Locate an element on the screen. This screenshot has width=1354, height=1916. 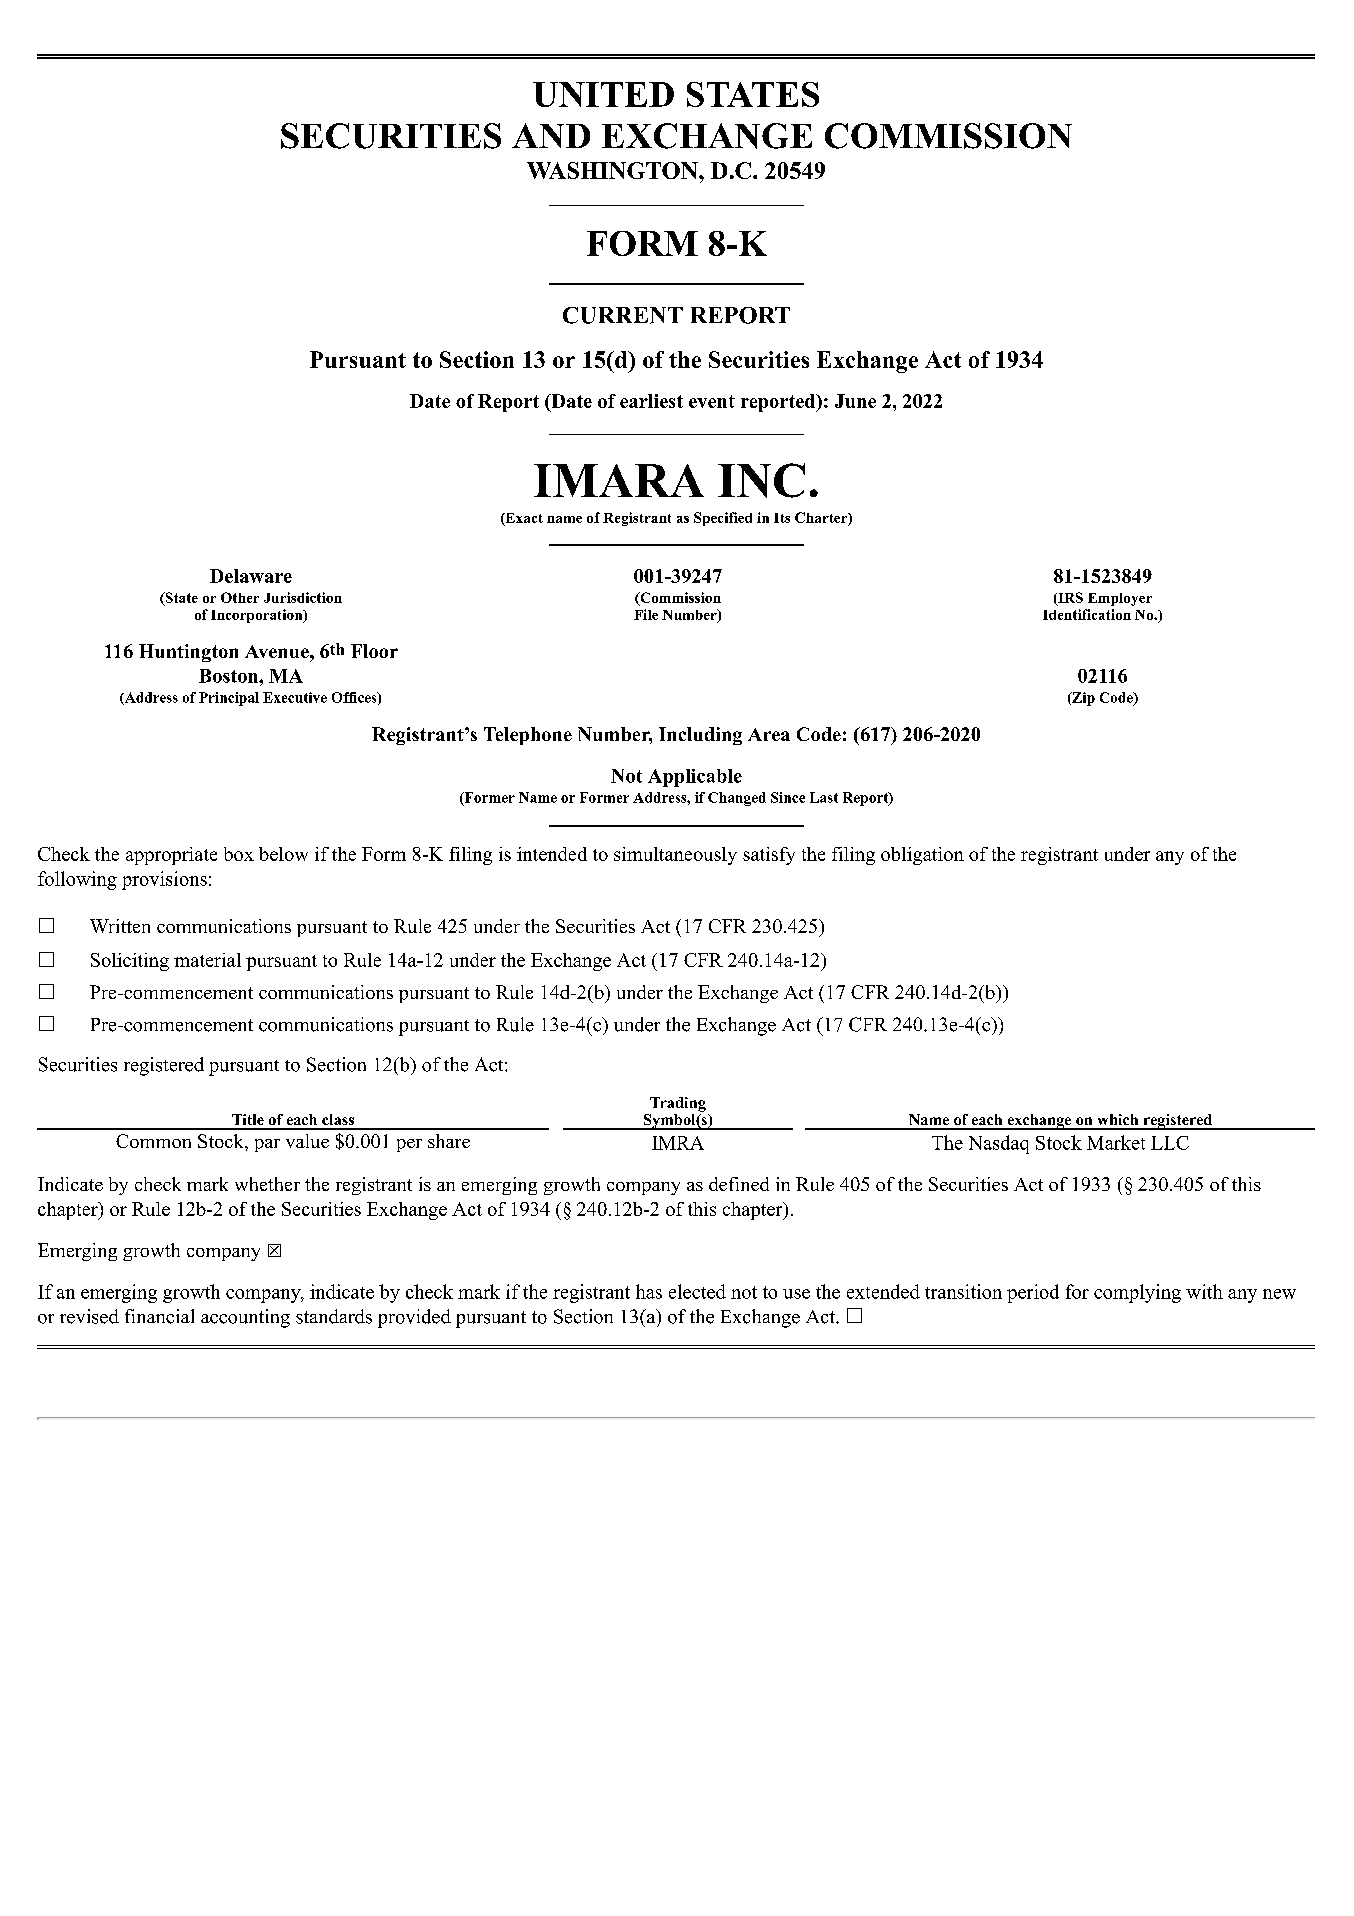
Principal is located at coordinates (229, 699).
